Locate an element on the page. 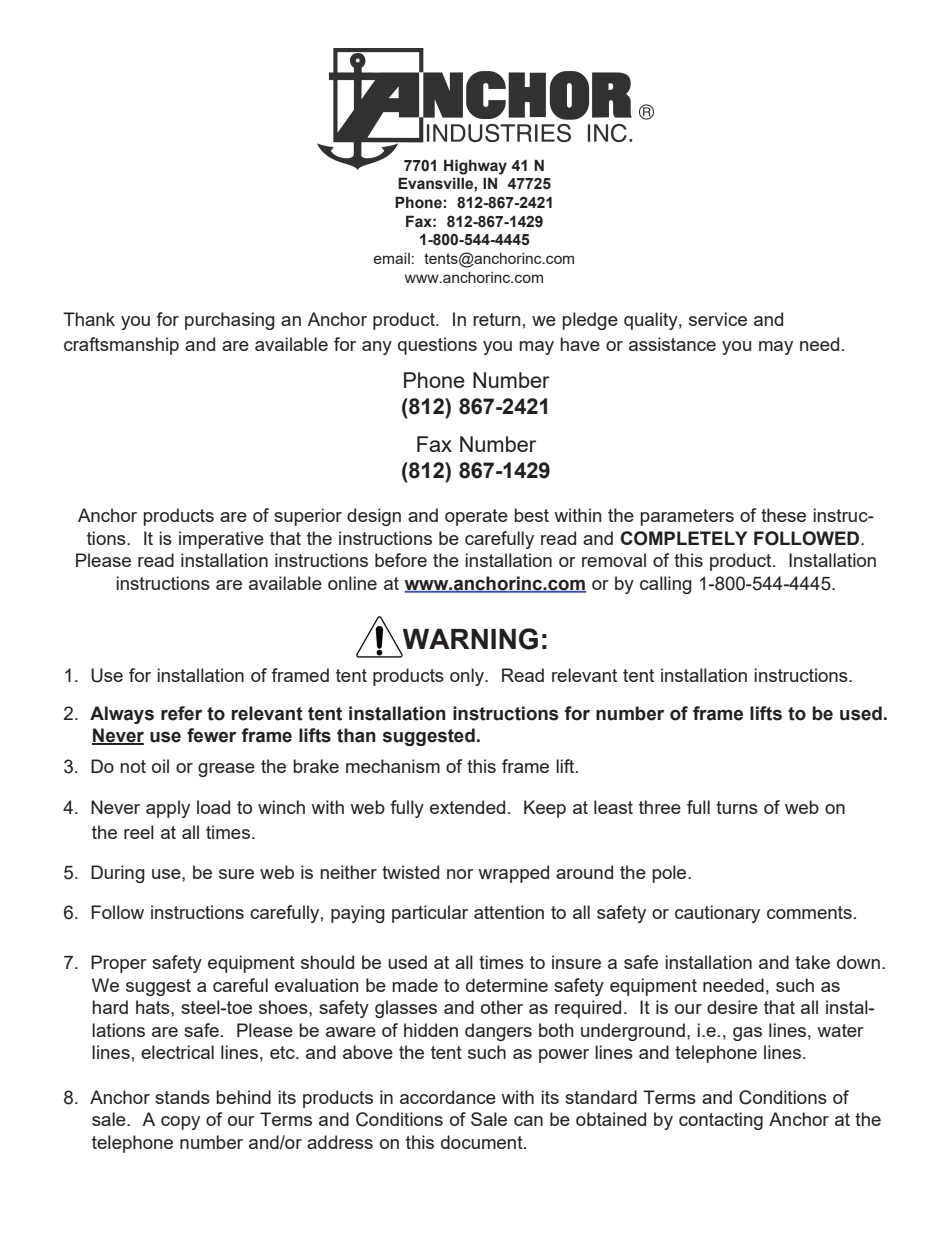 The image size is (952, 1233). these is located at coordinates (783, 515).
